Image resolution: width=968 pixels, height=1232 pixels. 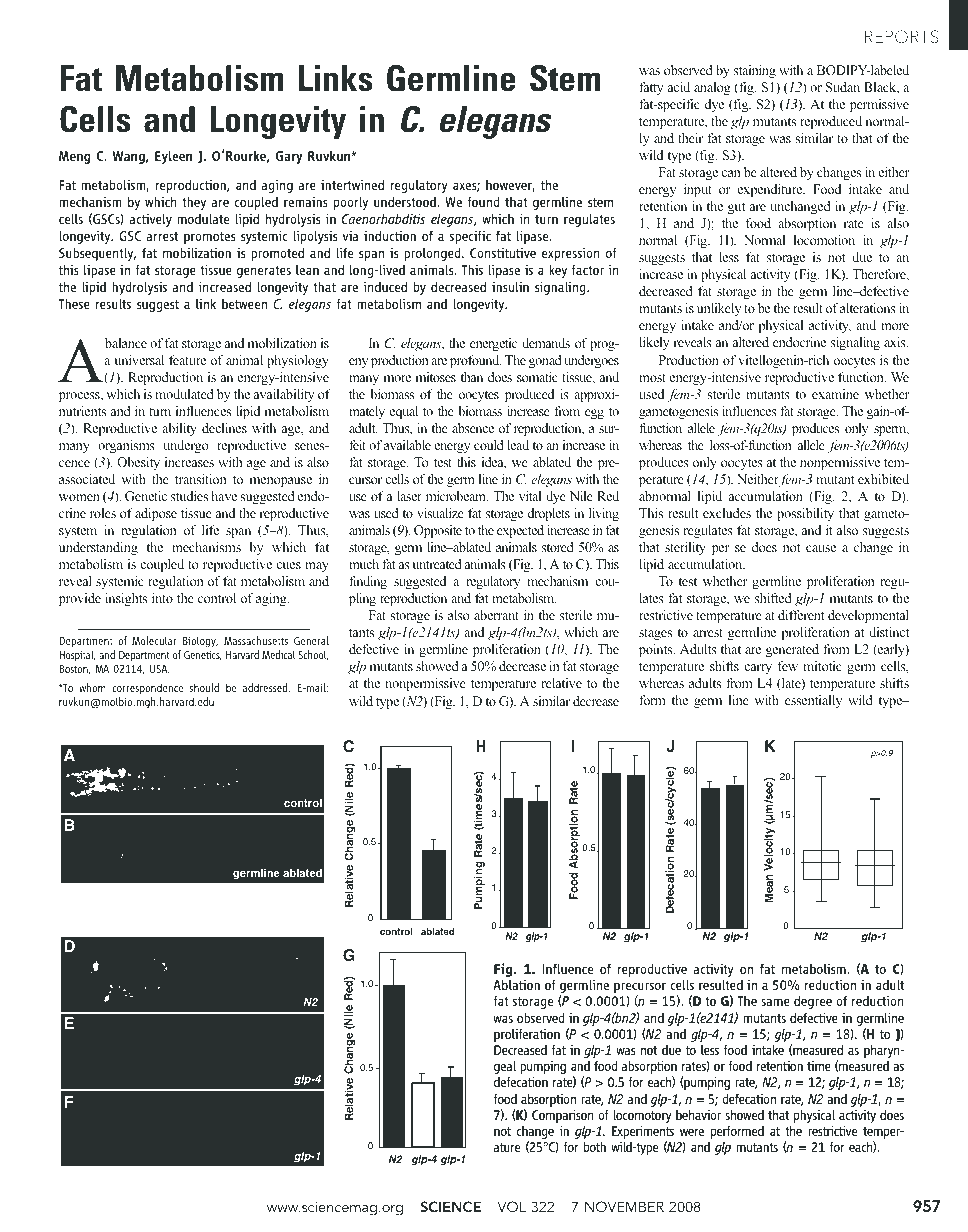 What do you see at coordinates (512, 1206) in the screenshot?
I see `VOL` at bounding box center [512, 1206].
